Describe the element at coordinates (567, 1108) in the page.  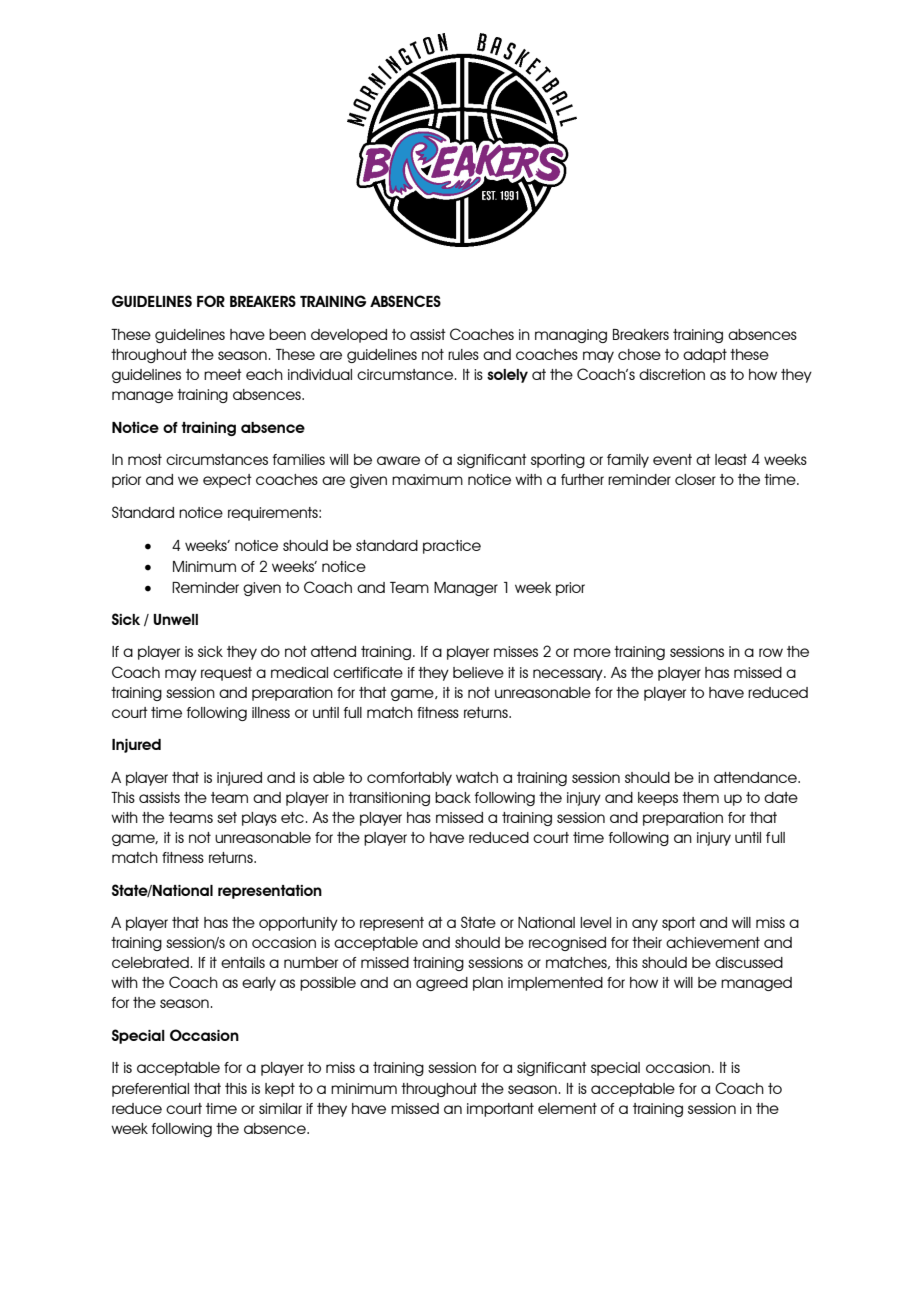
I see `element` at that location.
